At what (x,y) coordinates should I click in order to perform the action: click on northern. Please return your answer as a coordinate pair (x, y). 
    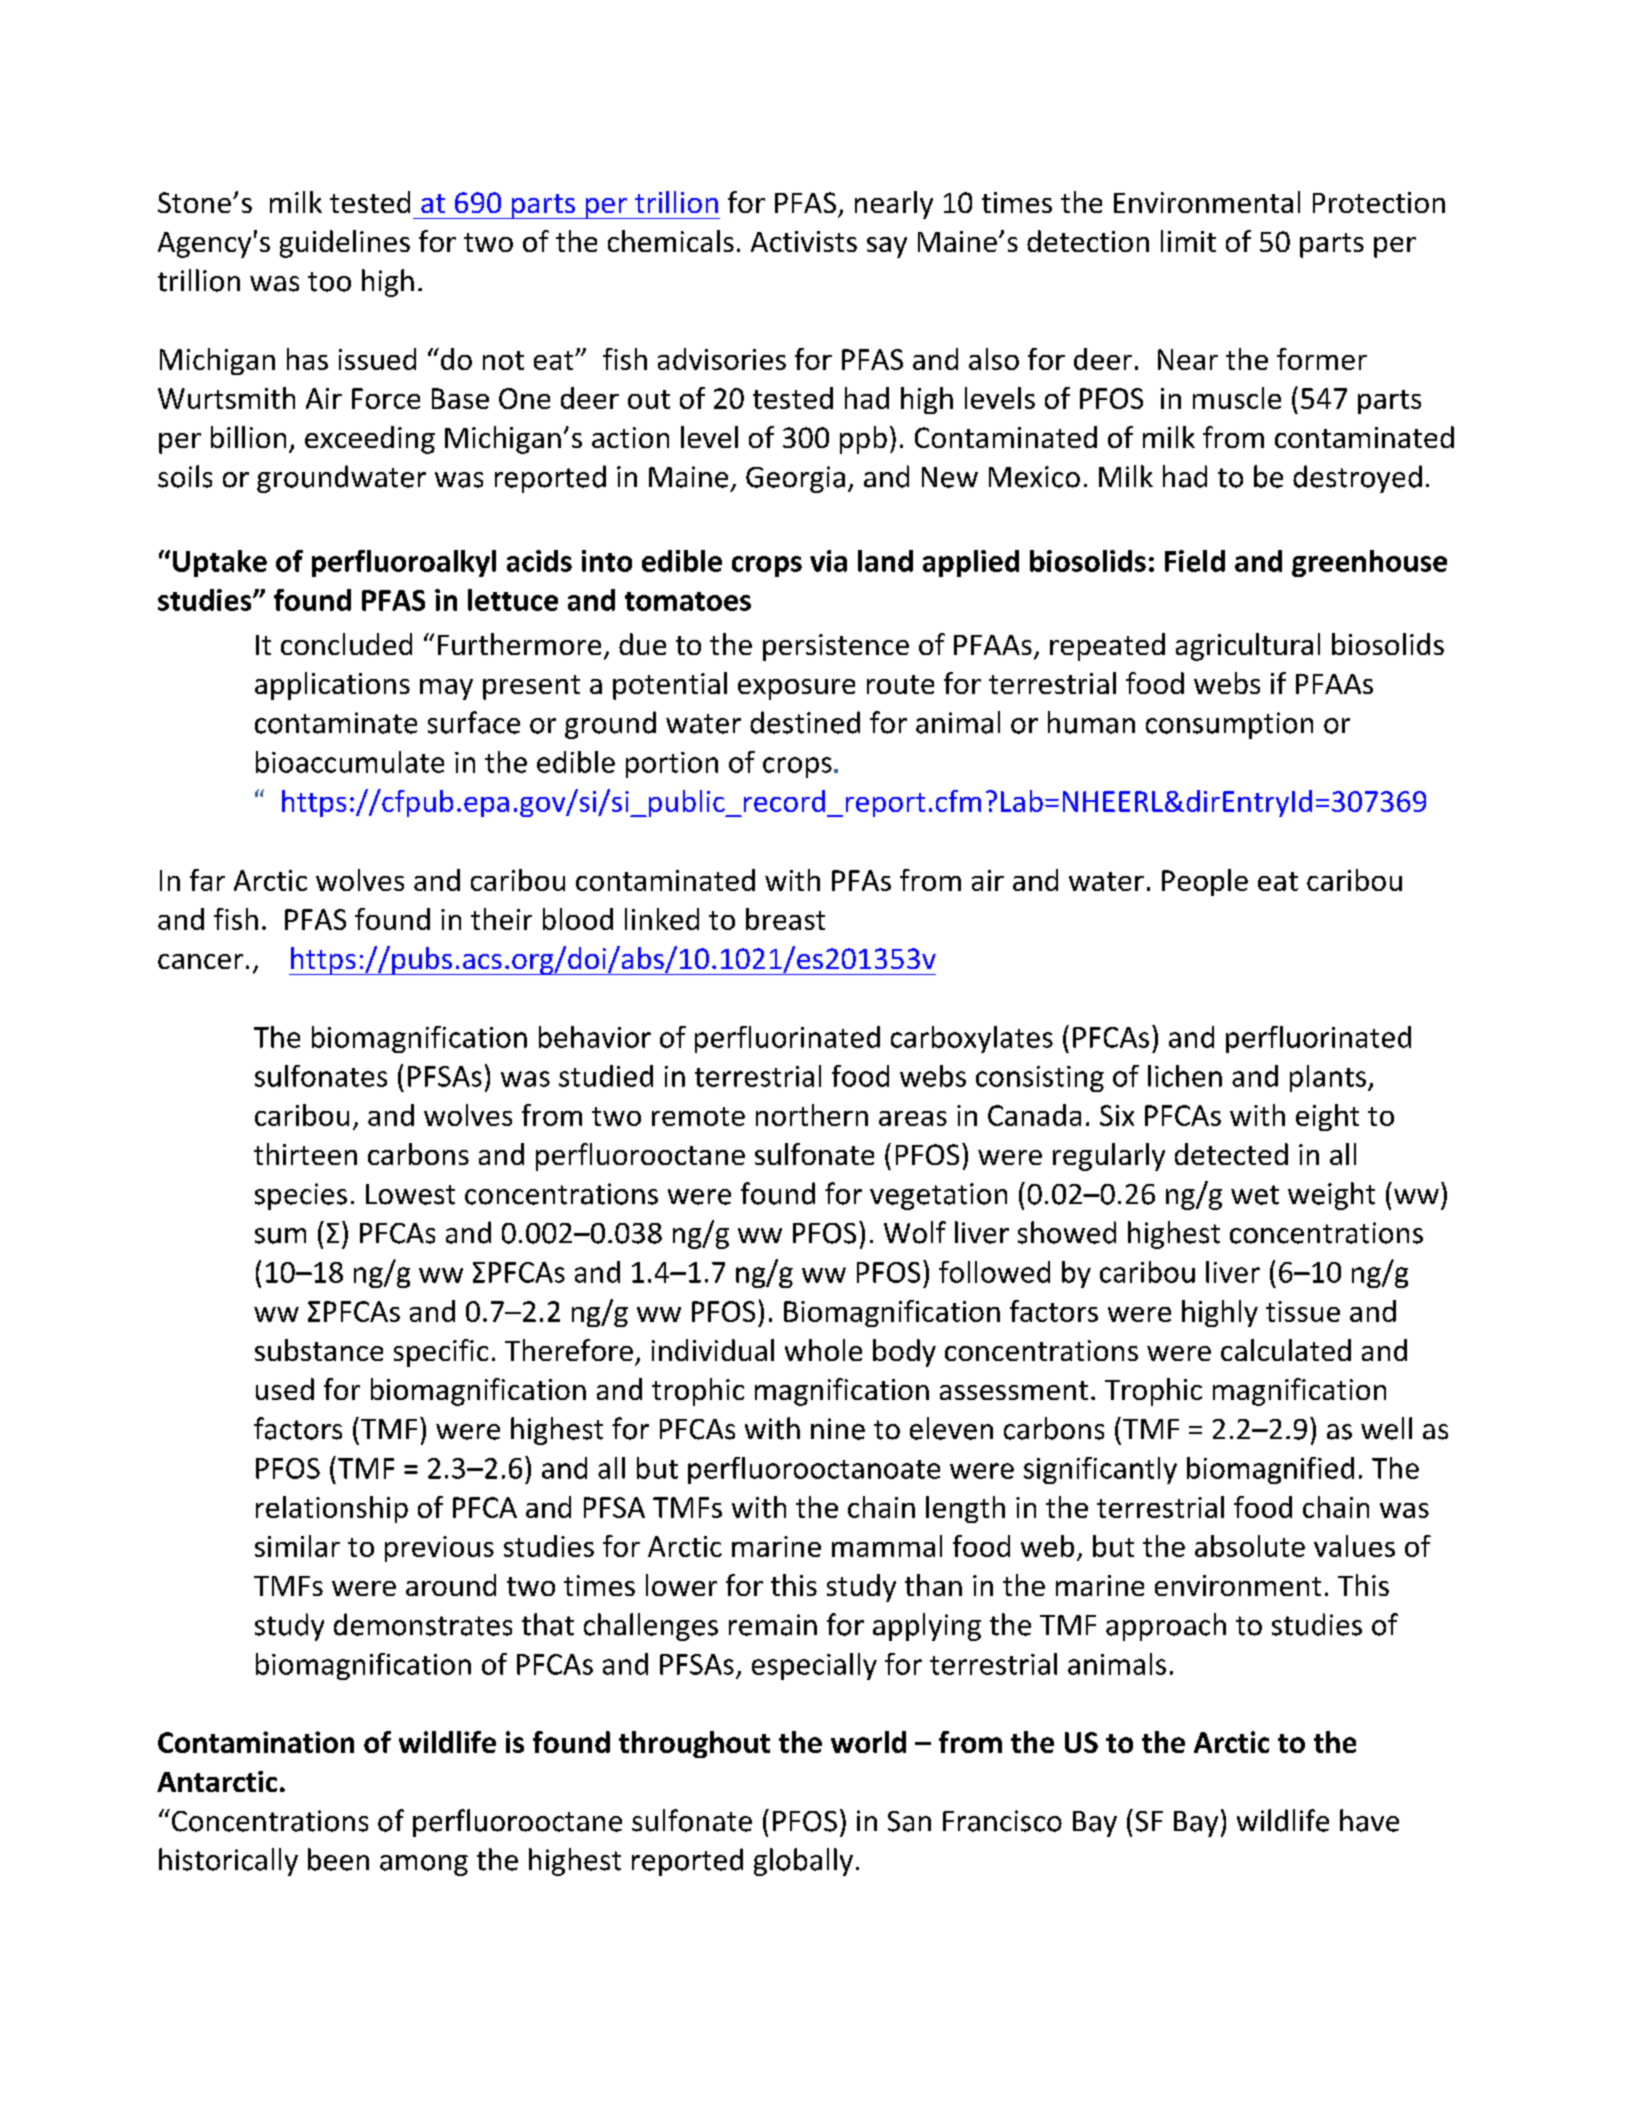
    Looking at the image, I should click on (812, 1115).
